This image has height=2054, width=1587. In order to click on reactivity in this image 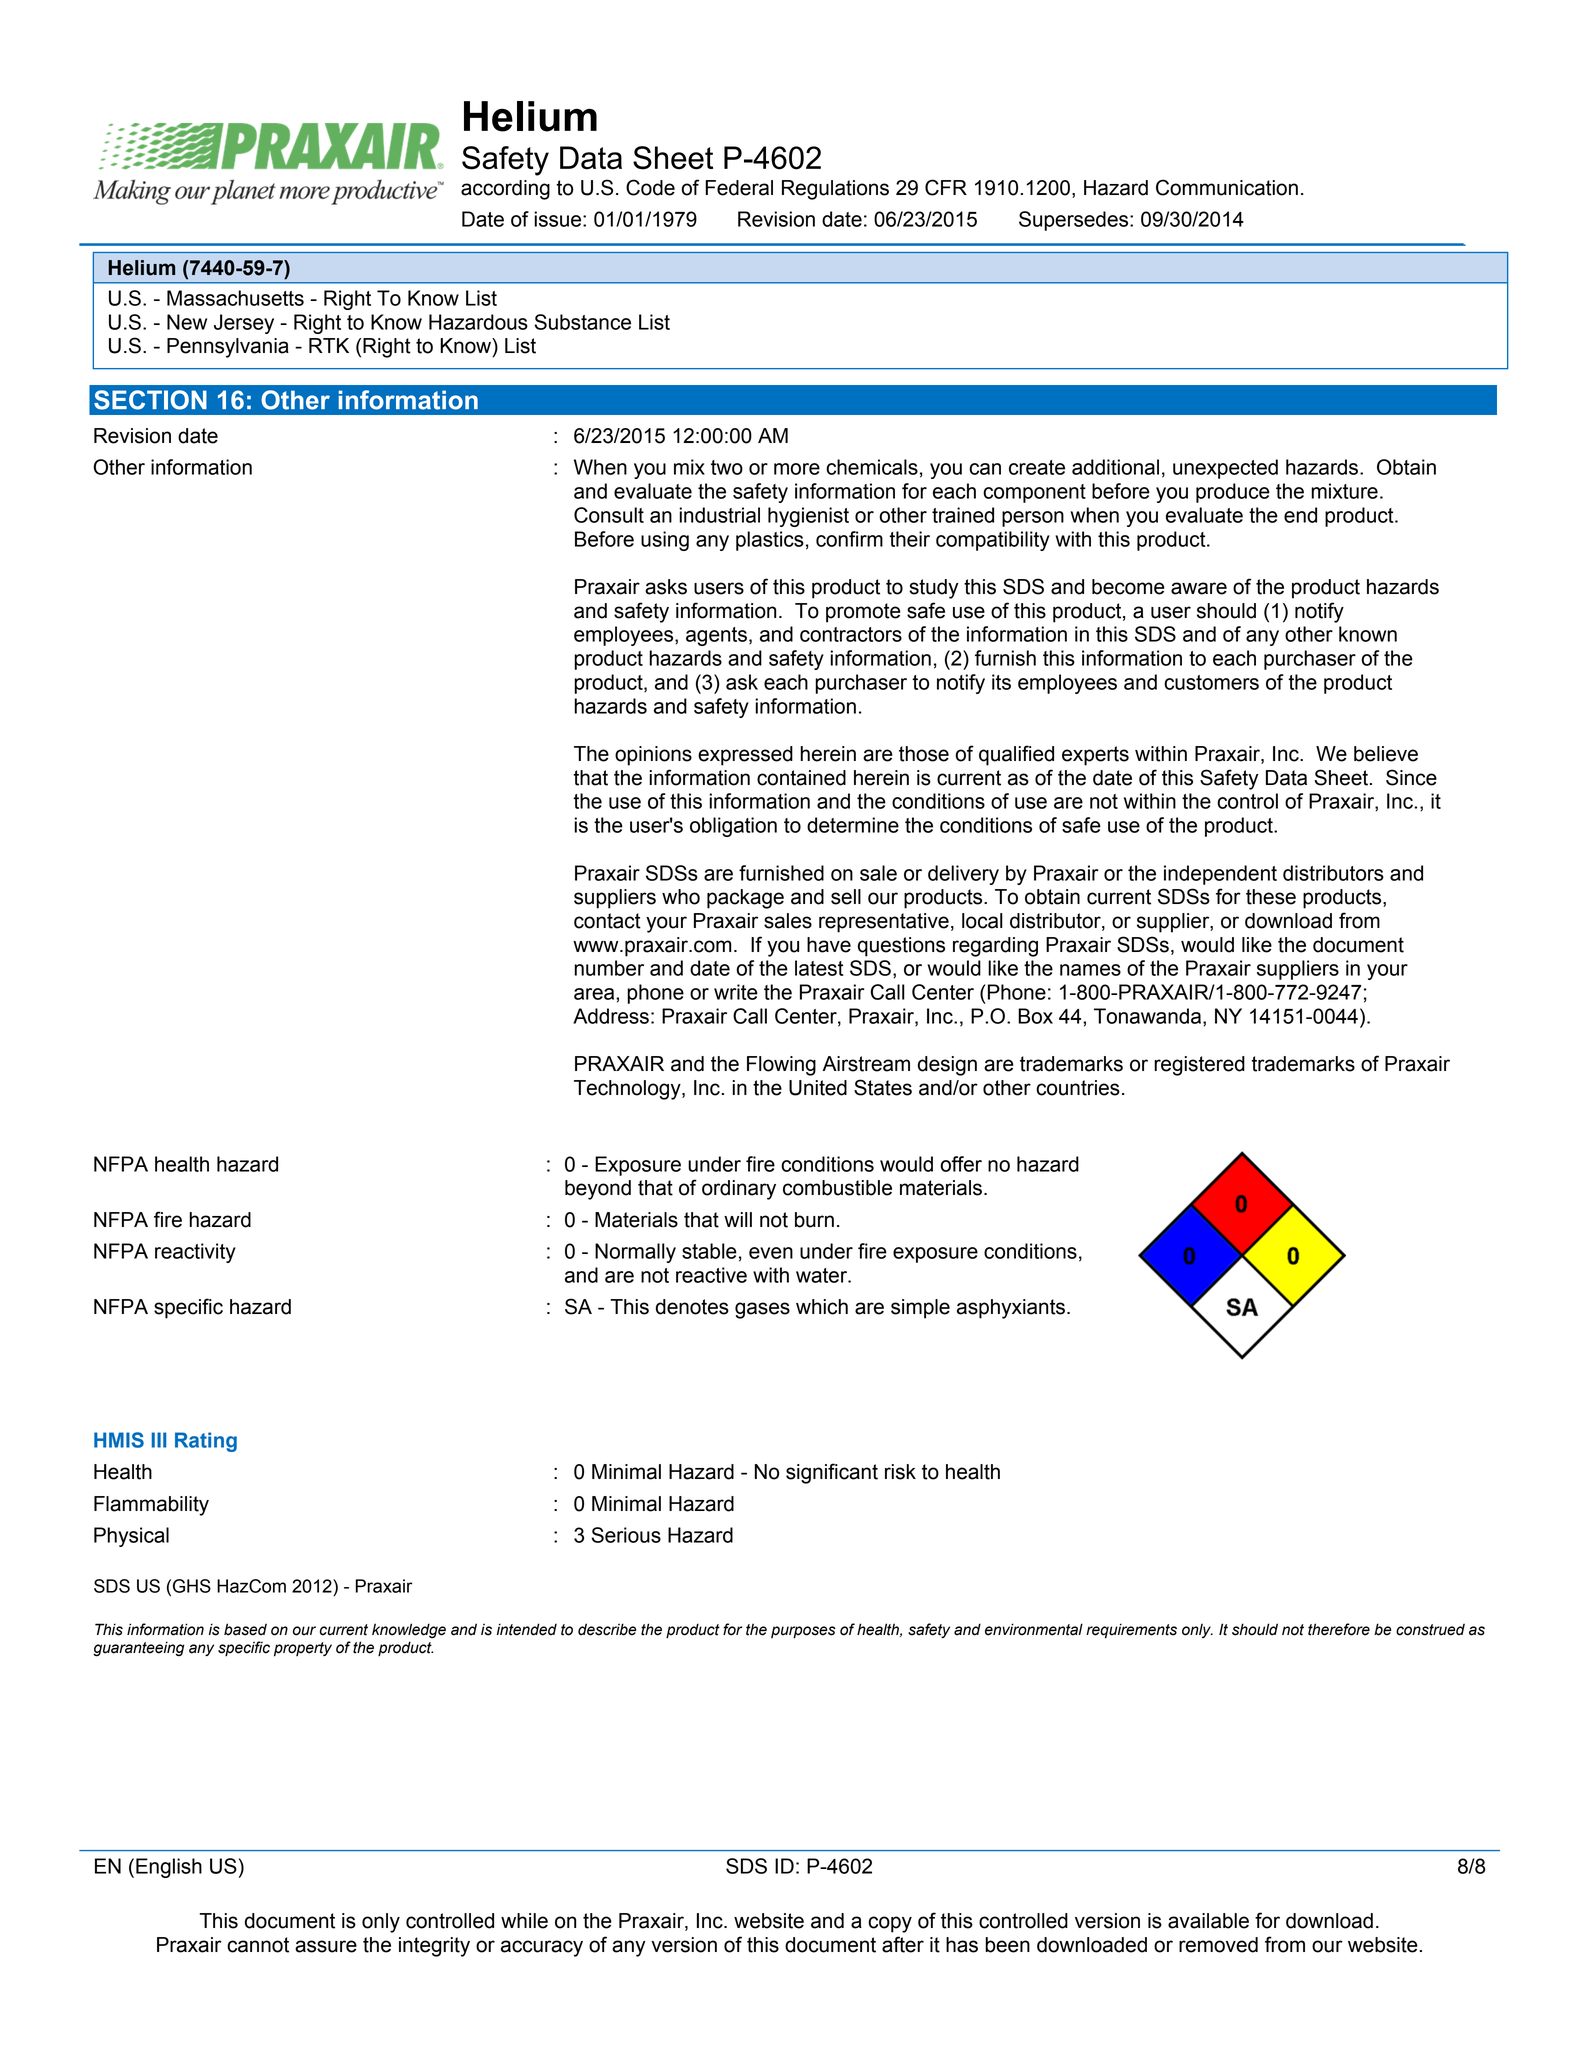, I will do `click(195, 1253)`.
